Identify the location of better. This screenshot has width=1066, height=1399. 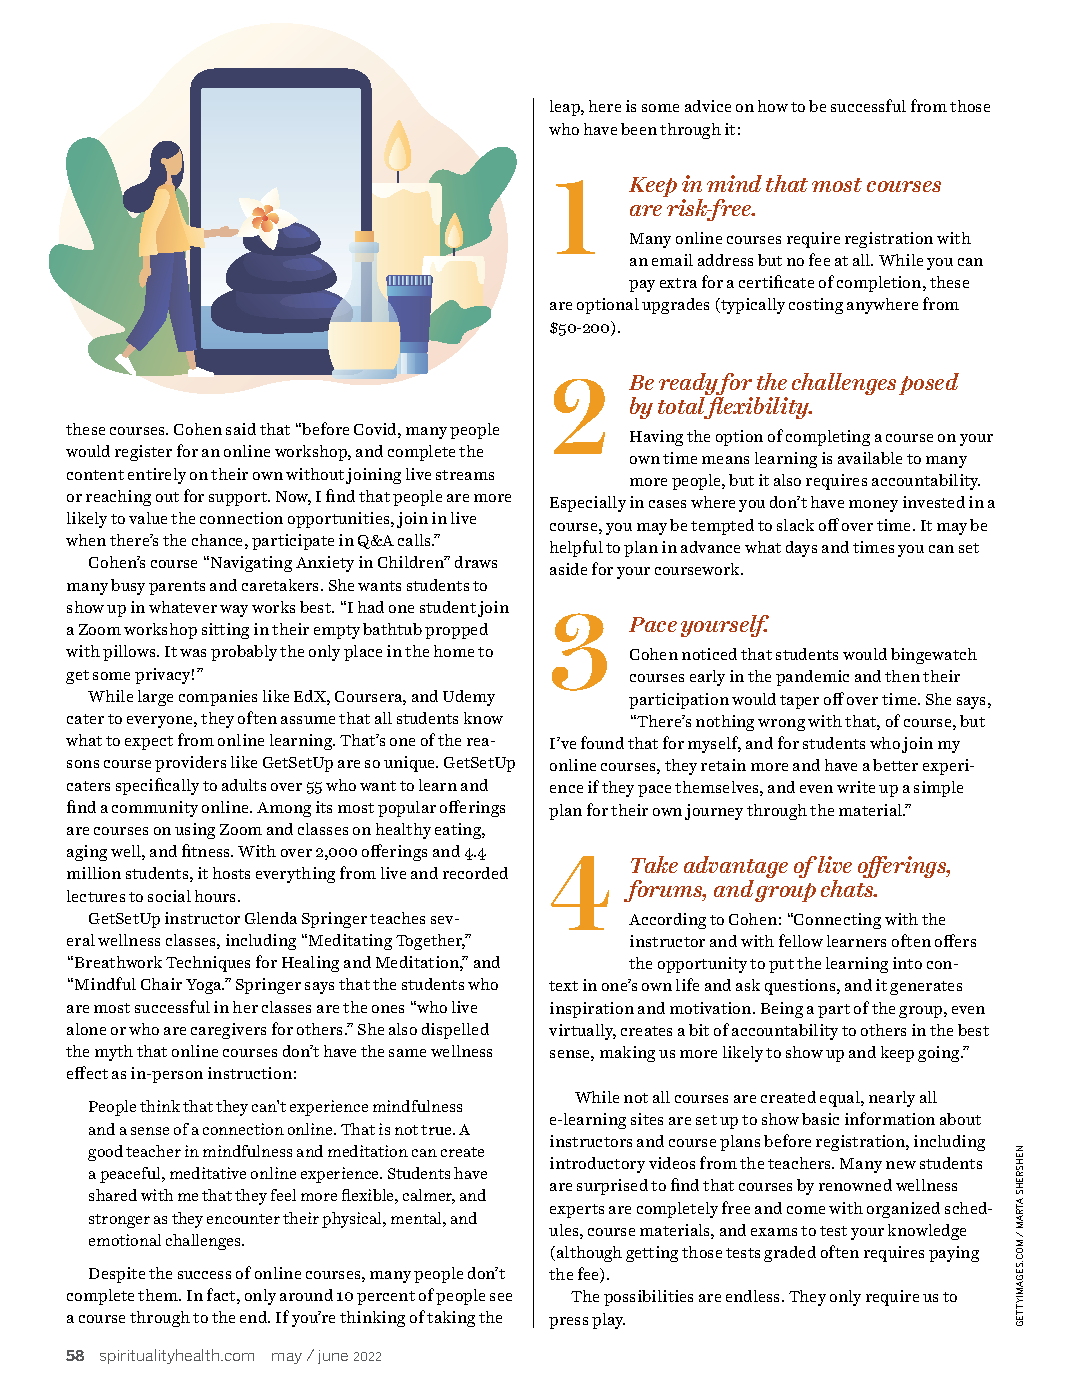
(895, 765).
